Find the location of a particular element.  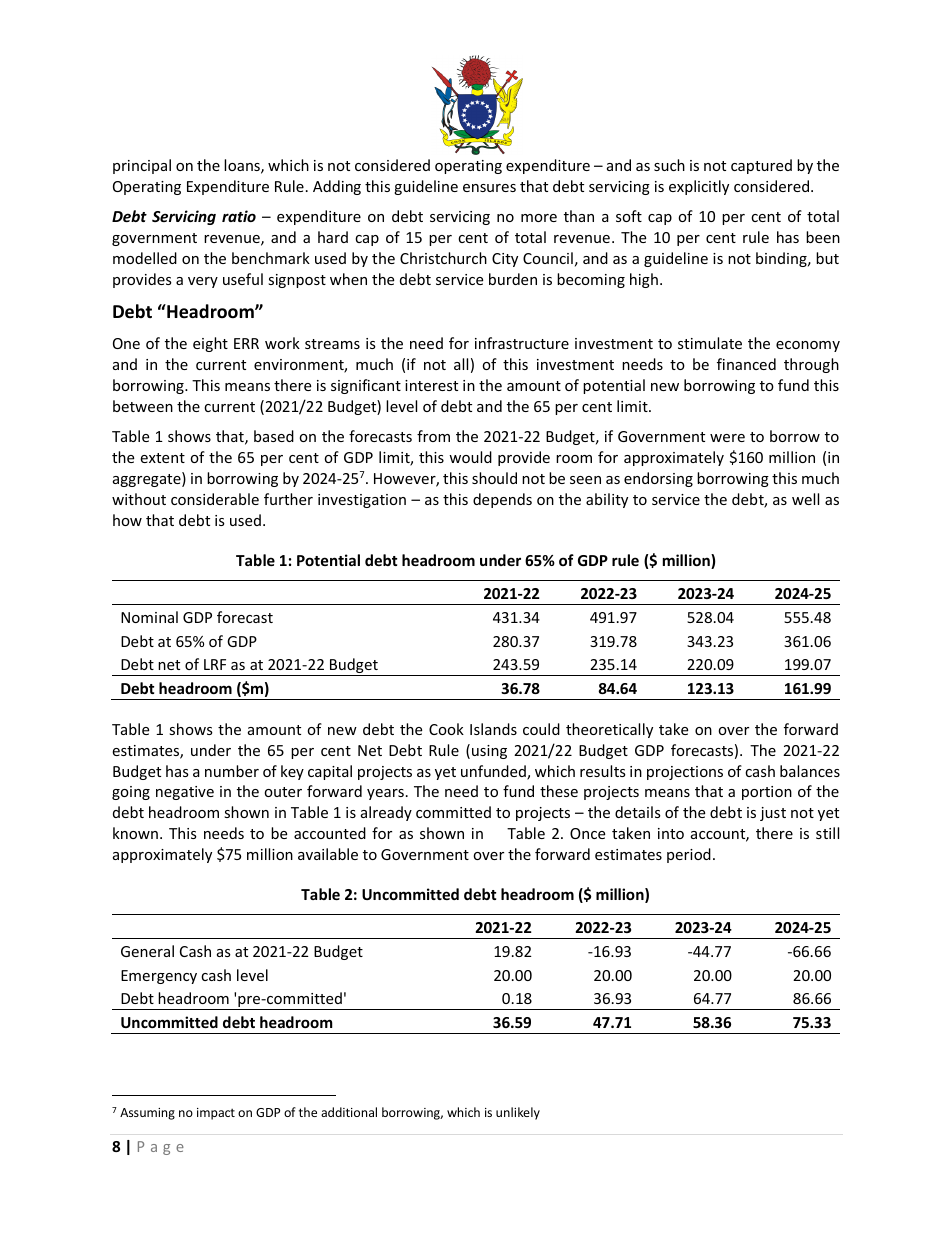

impact is located at coordinates (216, 1114).
